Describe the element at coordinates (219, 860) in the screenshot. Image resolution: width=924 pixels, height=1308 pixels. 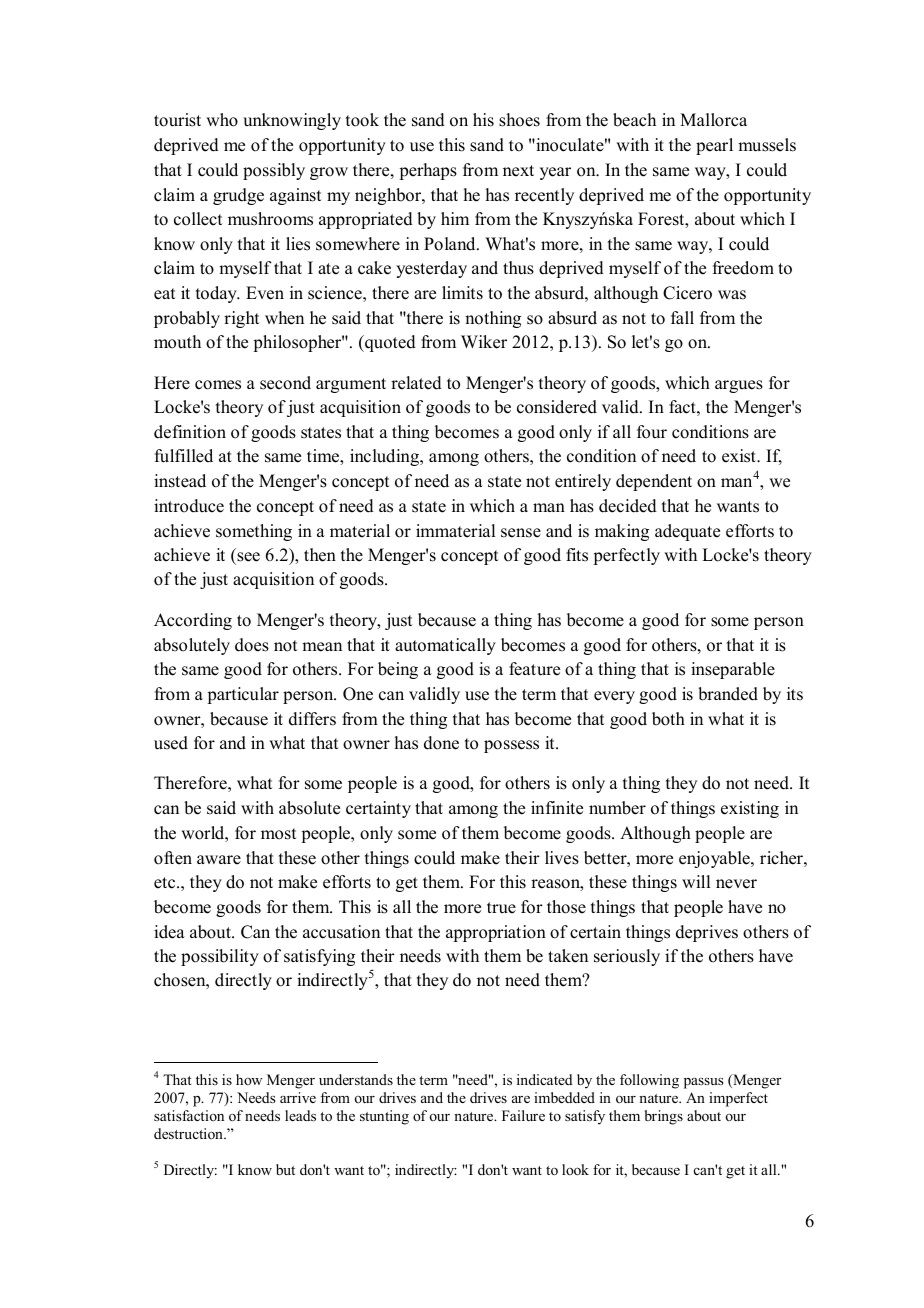
I see `aware` at that location.
